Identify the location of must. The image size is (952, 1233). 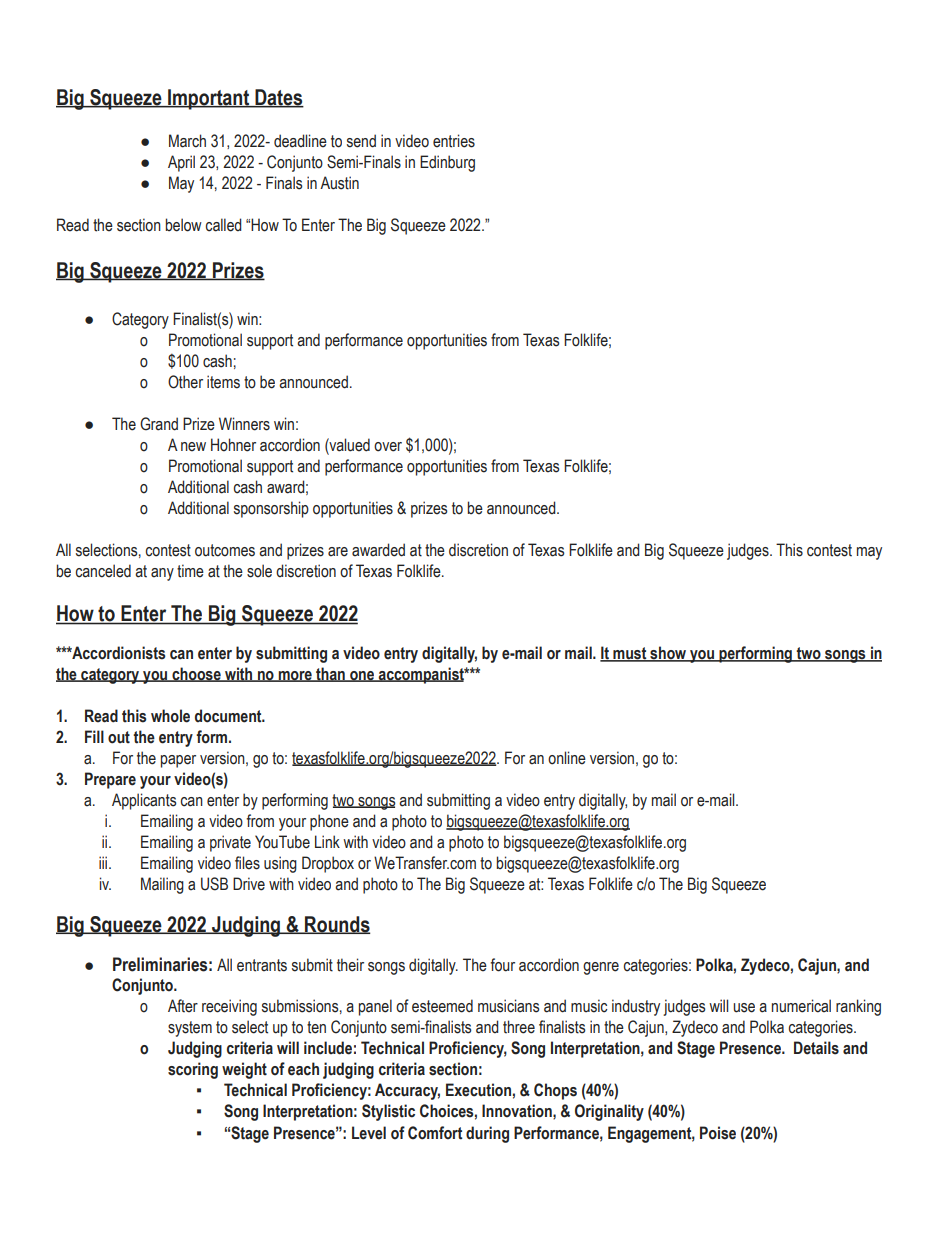
(630, 654).
